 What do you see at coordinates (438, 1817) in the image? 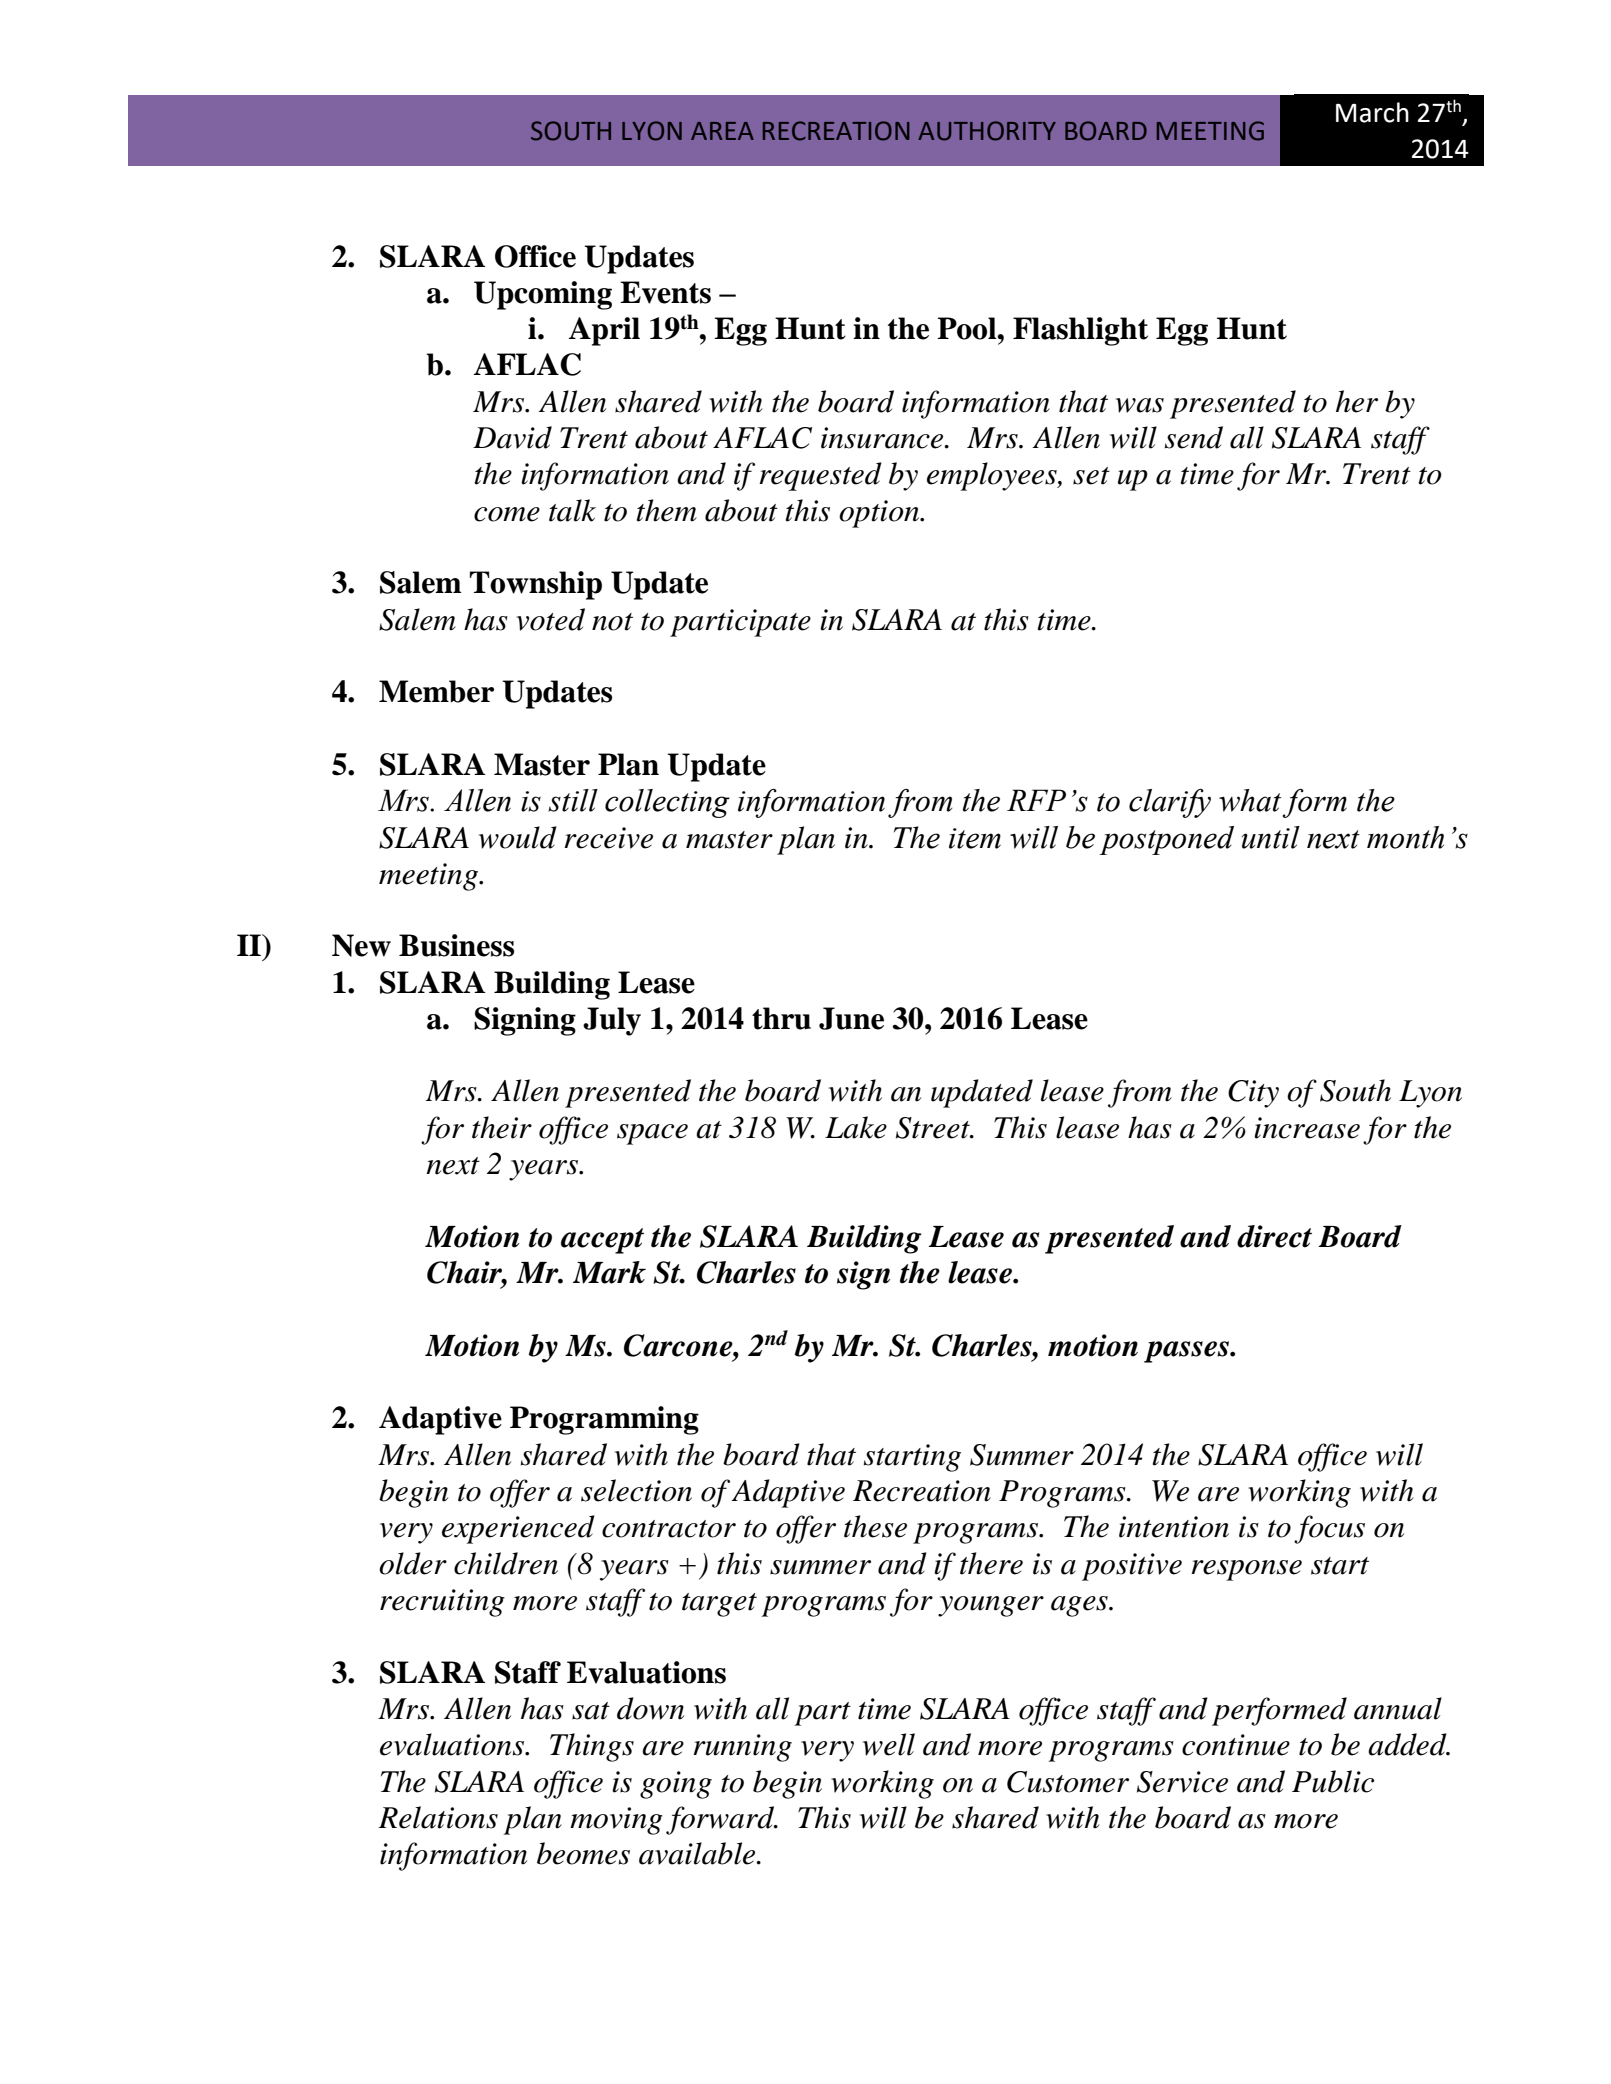
I see `Relations` at bounding box center [438, 1817].
